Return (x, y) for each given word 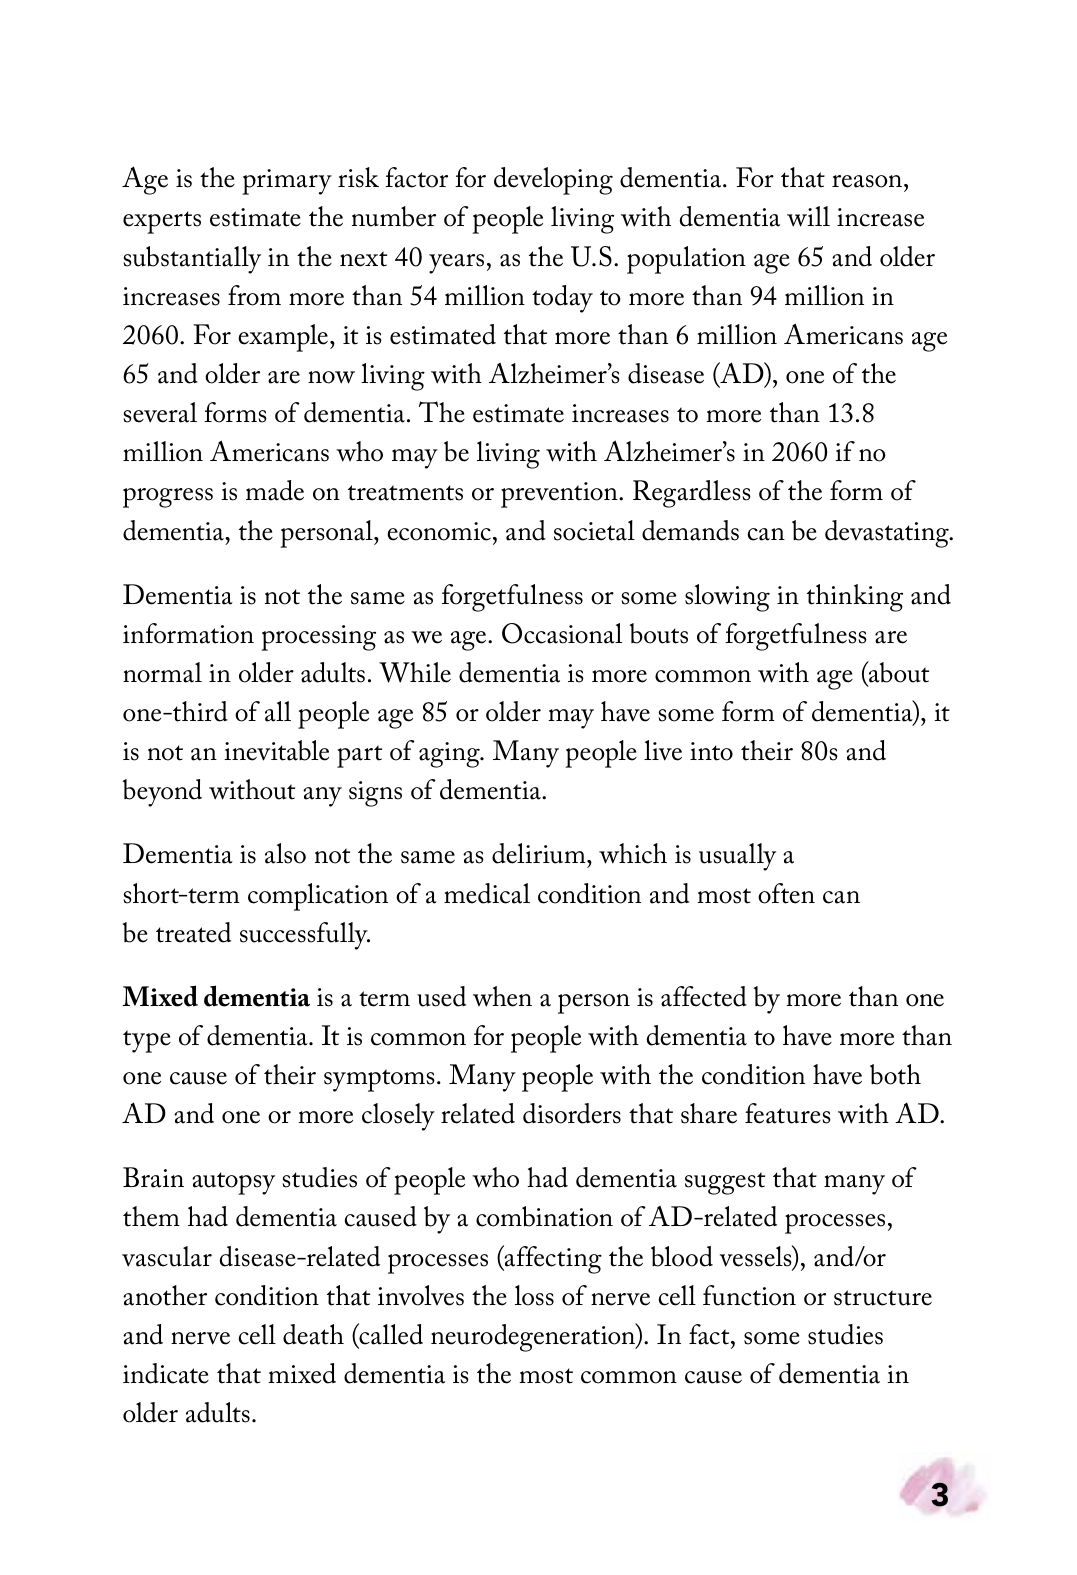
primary (287, 182)
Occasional (562, 633)
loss (534, 1295)
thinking (855, 598)
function (749, 1295)
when (502, 996)
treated (193, 932)
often (786, 893)
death (313, 1334)
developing (553, 181)
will (808, 216)
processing (319, 638)
